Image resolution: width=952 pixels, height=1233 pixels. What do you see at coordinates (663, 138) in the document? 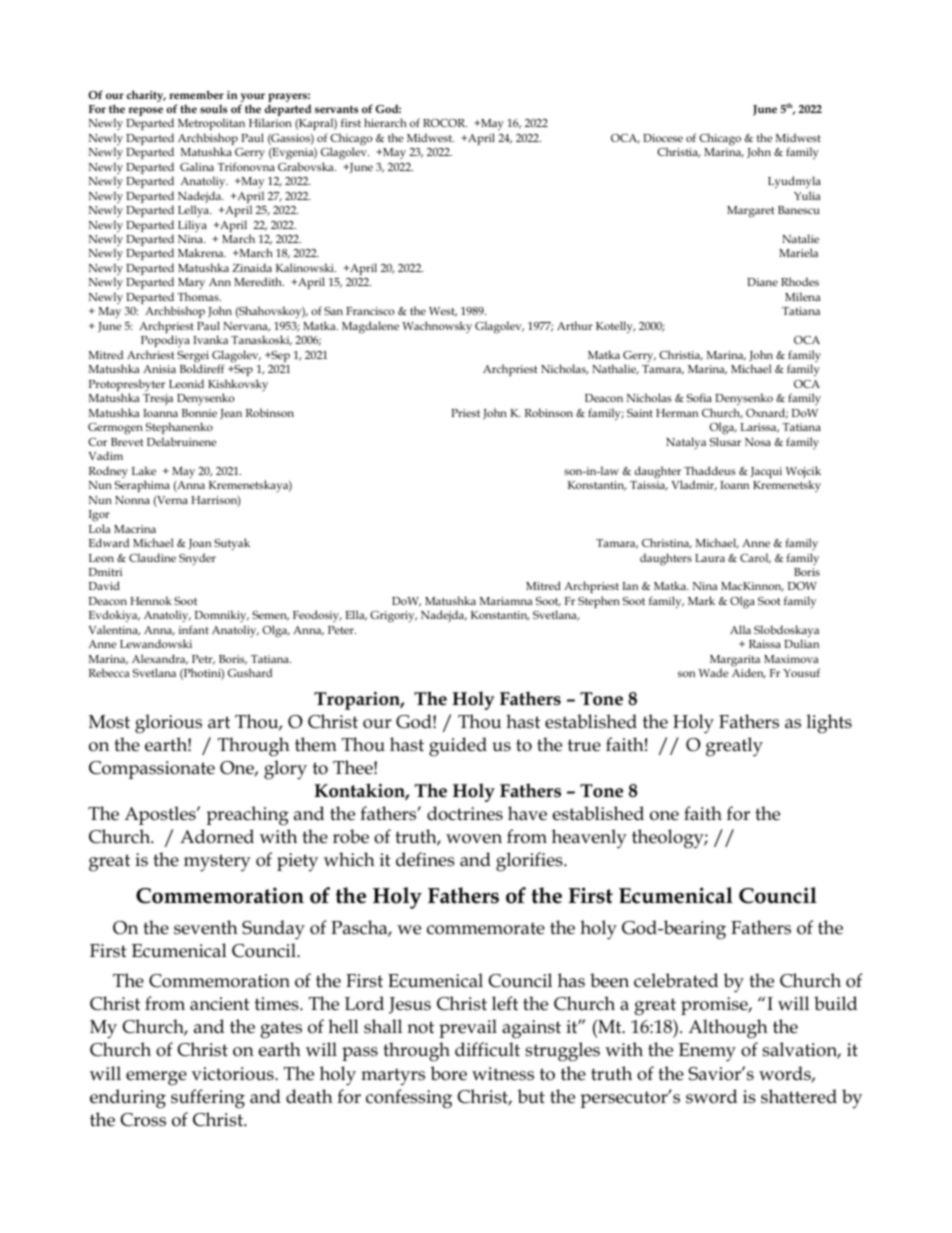
I see `Diocese` at bounding box center [663, 138].
